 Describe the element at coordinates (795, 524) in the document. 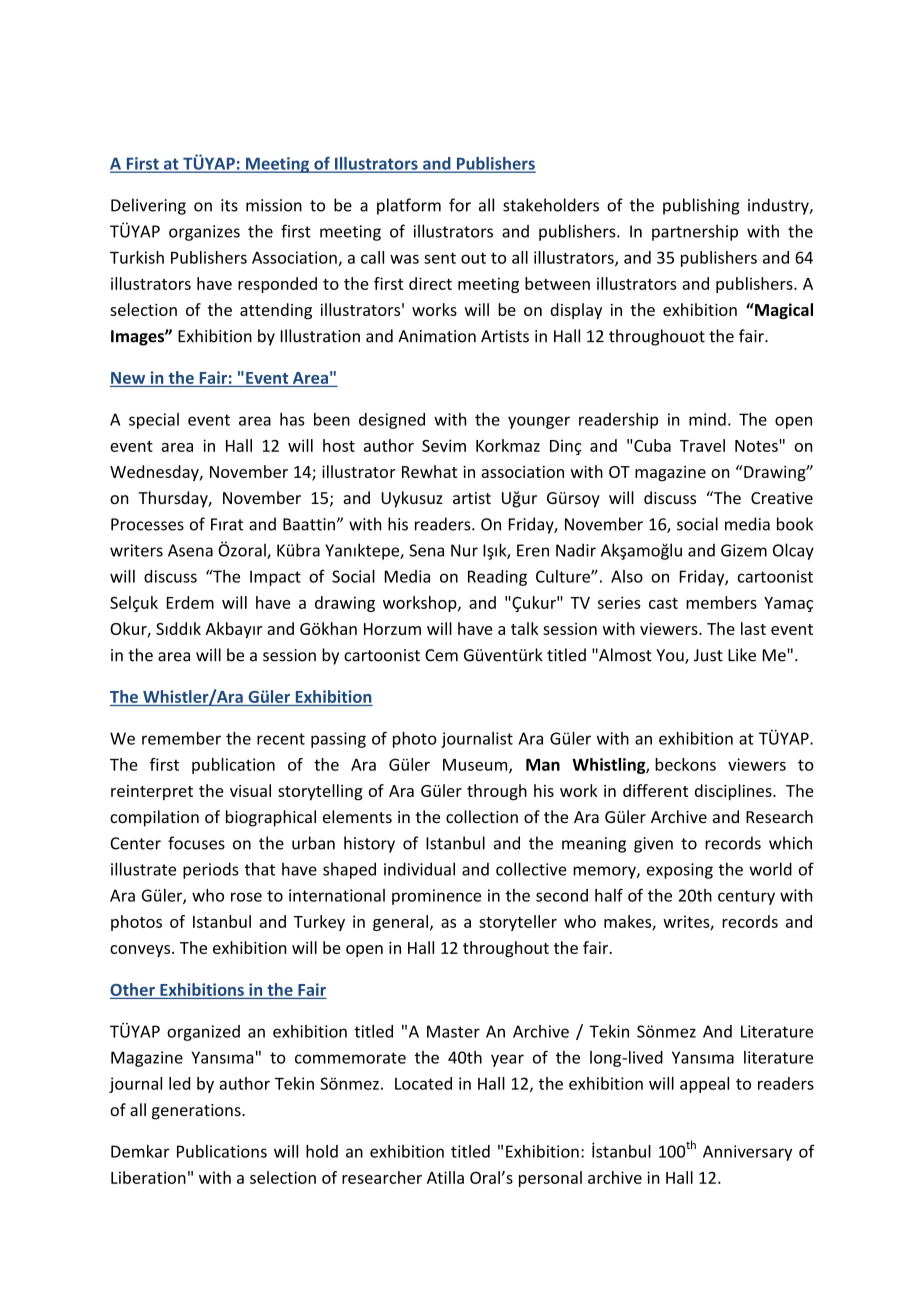

I see `book` at that location.
